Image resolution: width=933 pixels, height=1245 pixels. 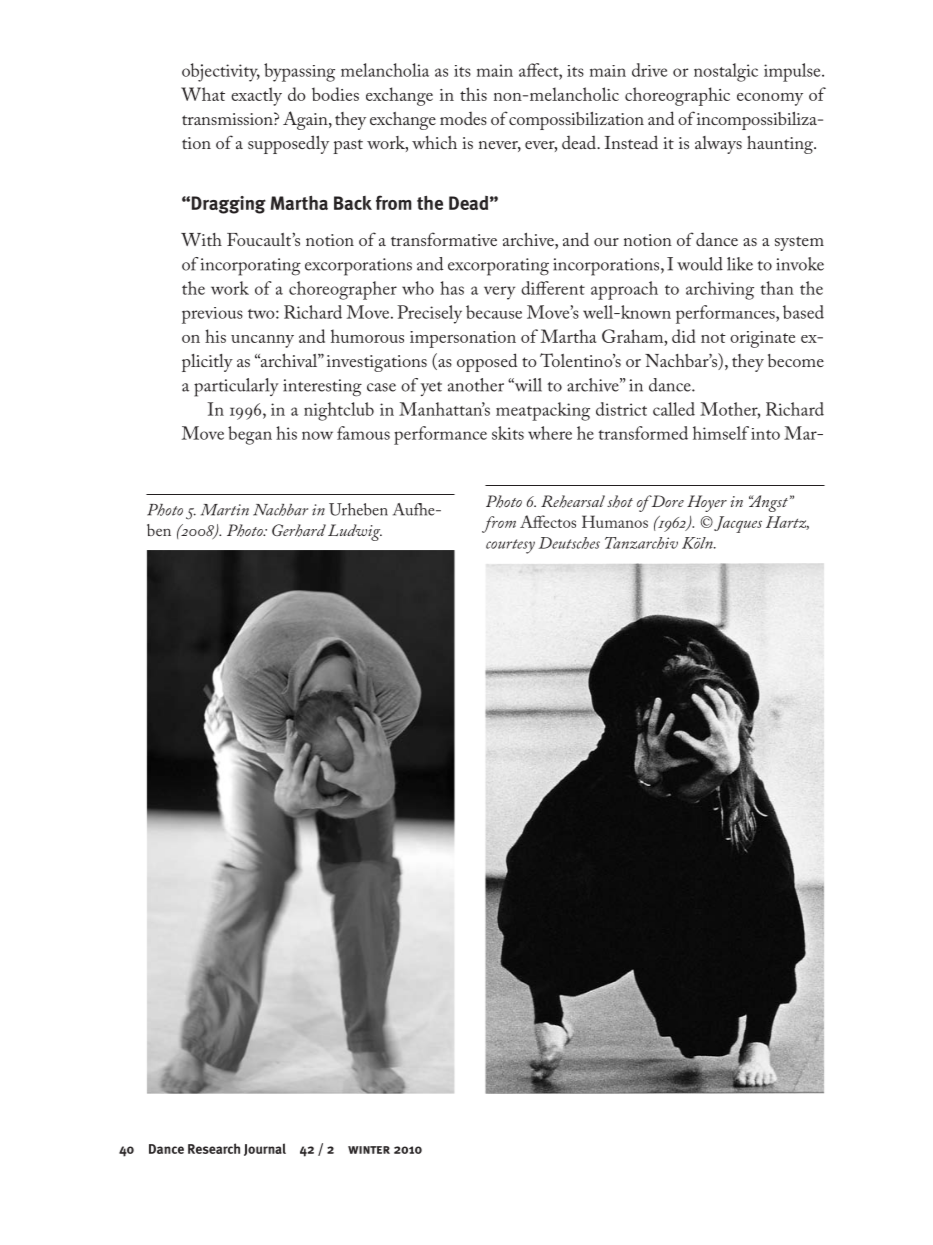 I want to click on winter, so click(x=369, y=1150).
